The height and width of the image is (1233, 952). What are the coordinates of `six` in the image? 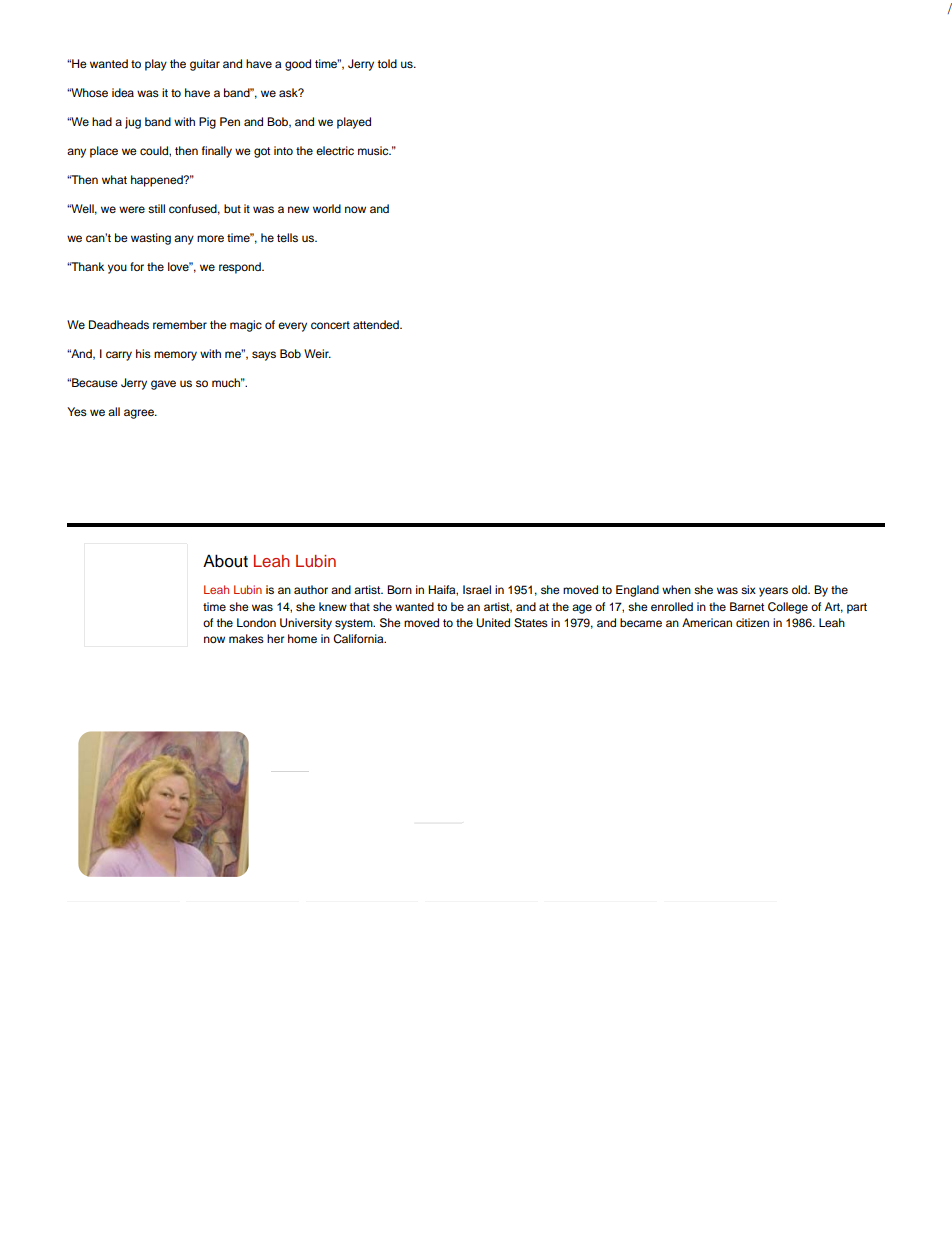 It's located at (748, 589).
